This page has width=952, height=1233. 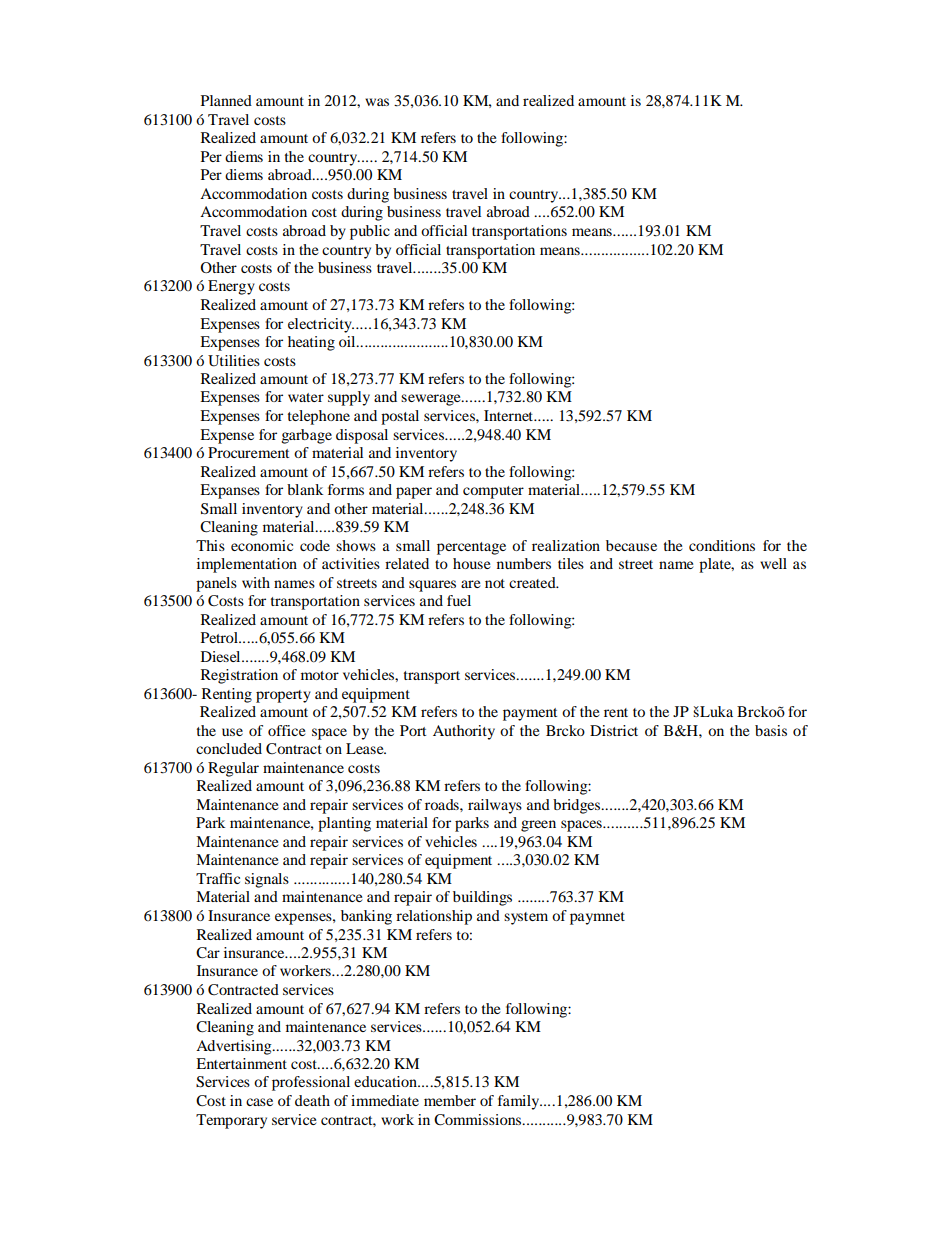 What do you see at coordinates (256, 582) in the page?
I see `with` at bounding box center [256, 582].
